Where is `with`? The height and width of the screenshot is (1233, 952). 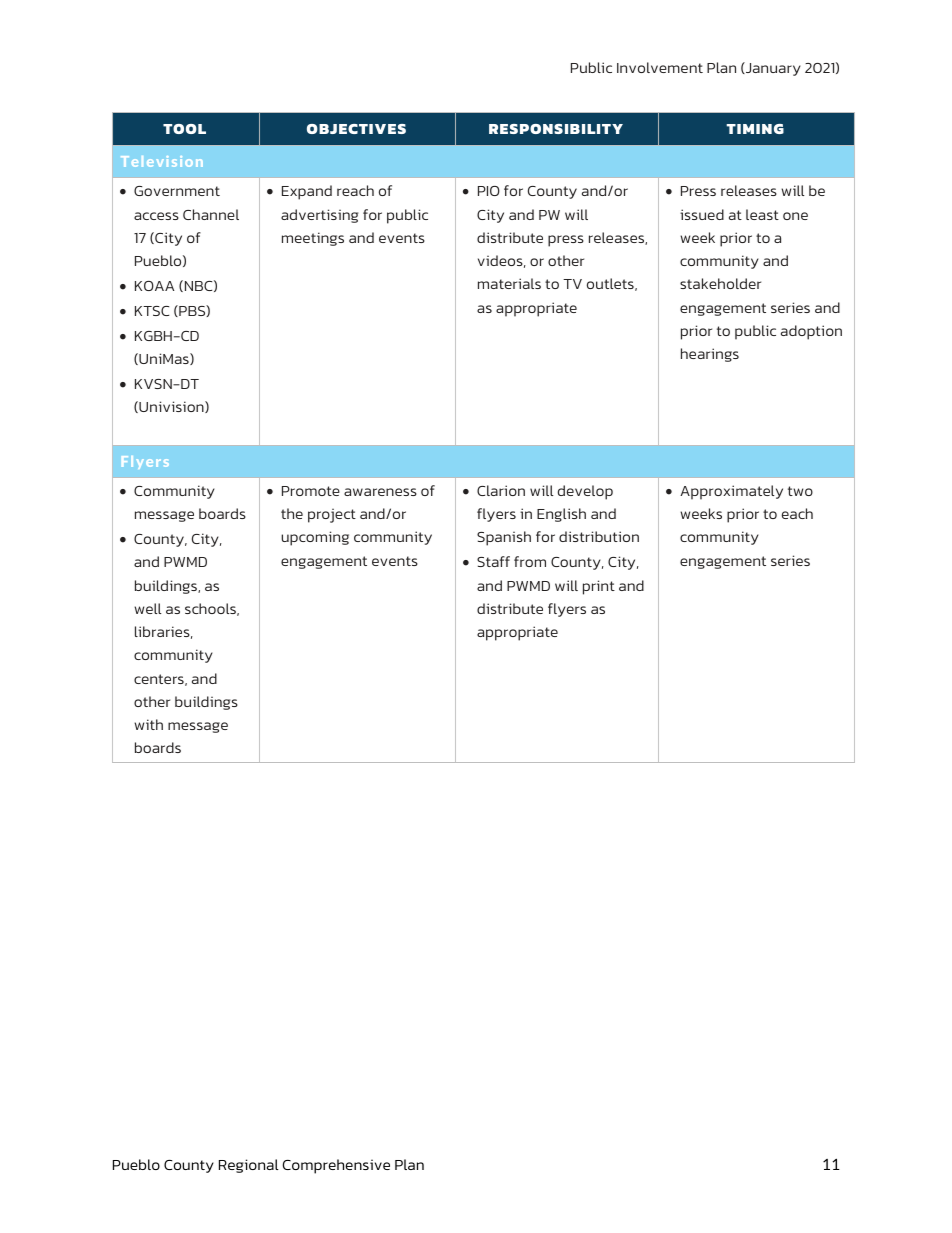
with is located at coordinates (148, 724).
